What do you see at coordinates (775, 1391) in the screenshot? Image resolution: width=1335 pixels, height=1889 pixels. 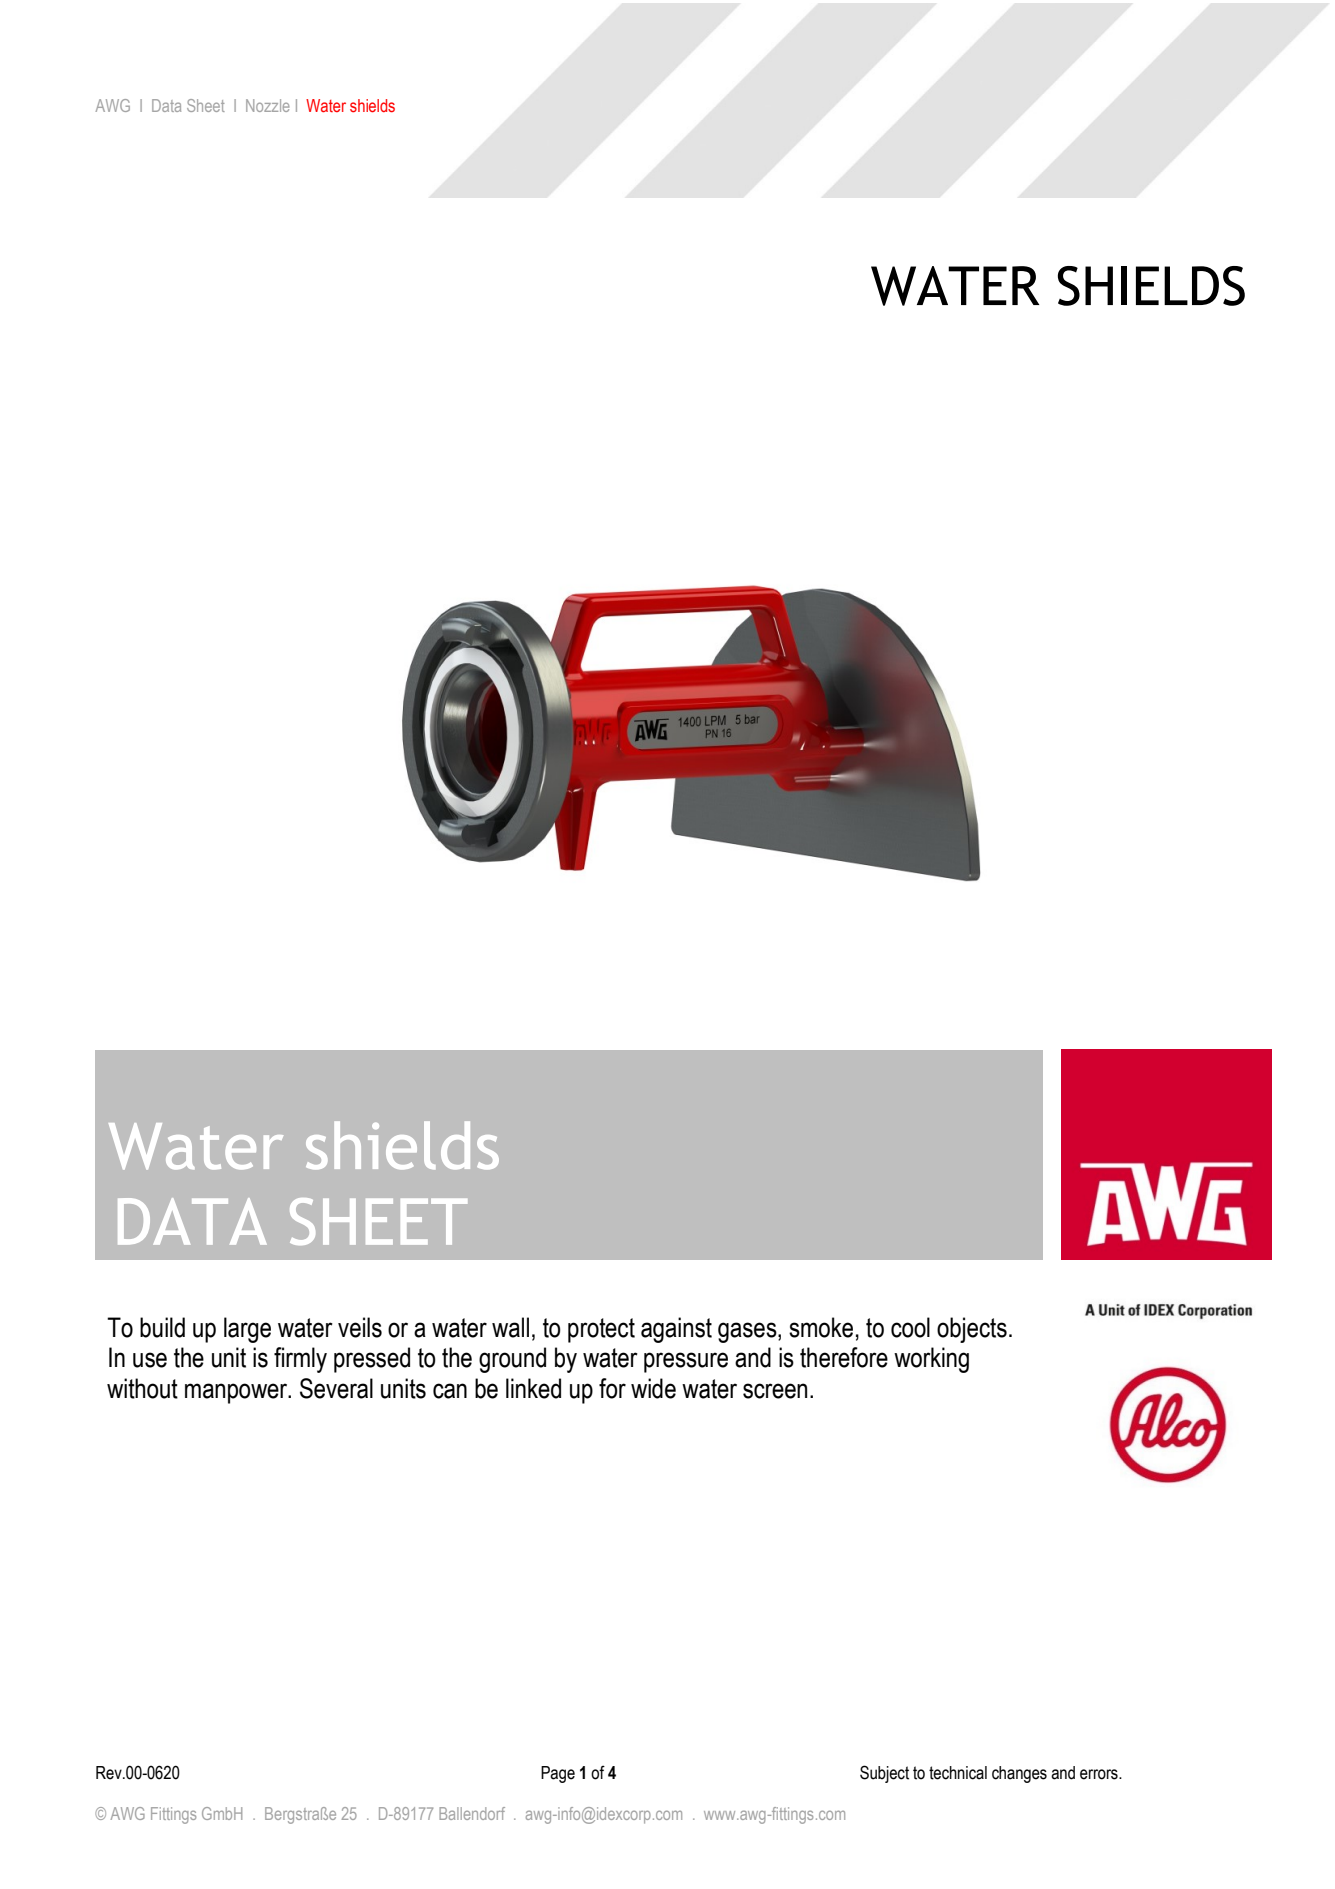 I see `screen` at bounding box center [775, 1391].
